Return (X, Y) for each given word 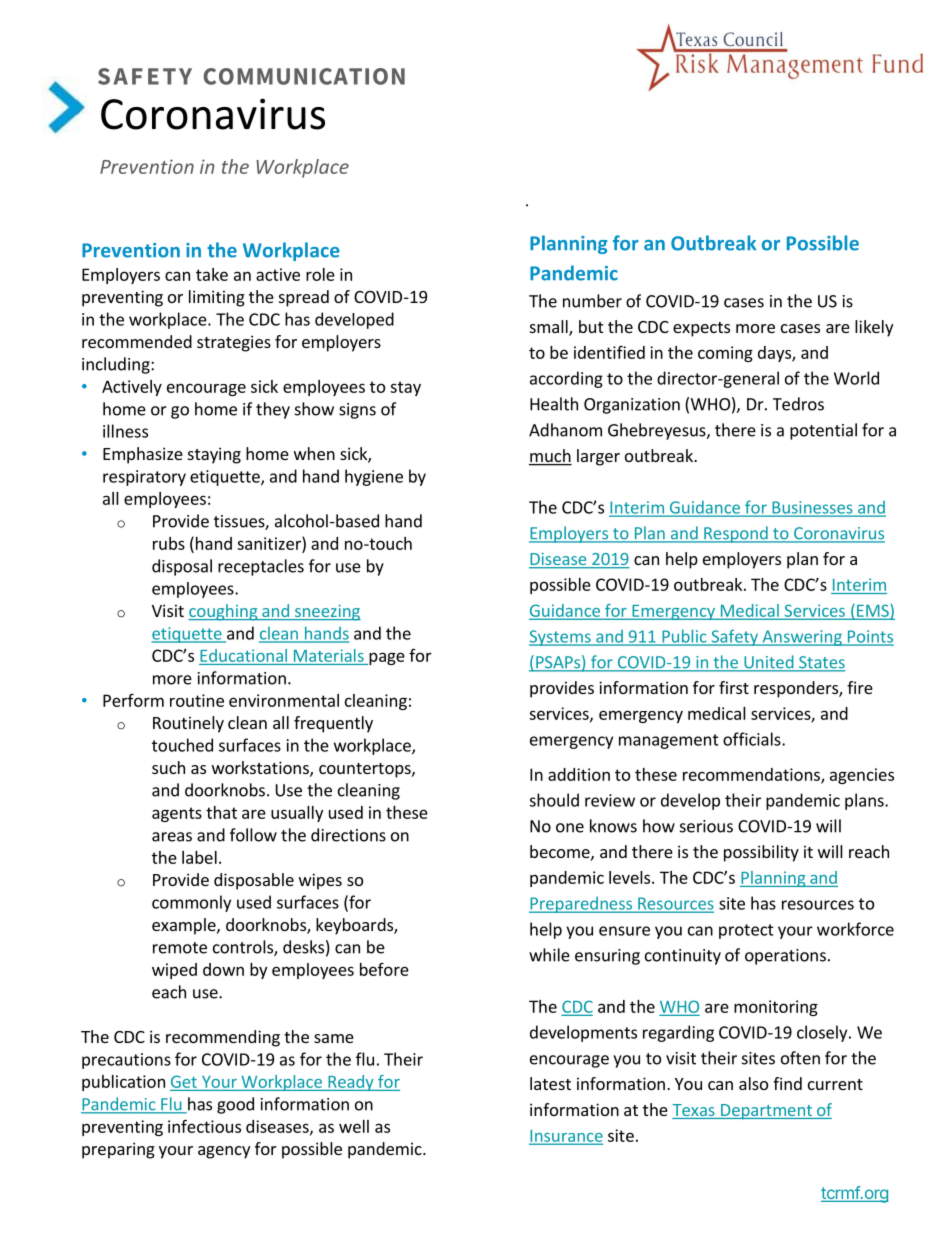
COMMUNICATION (304, 76)
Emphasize (143, 455)
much (550, 457)
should (554, 800)
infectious (204, 1126)
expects (701, 329)
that (221, 812)
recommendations (752, 775)
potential (823, 431)
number (592, 301)
